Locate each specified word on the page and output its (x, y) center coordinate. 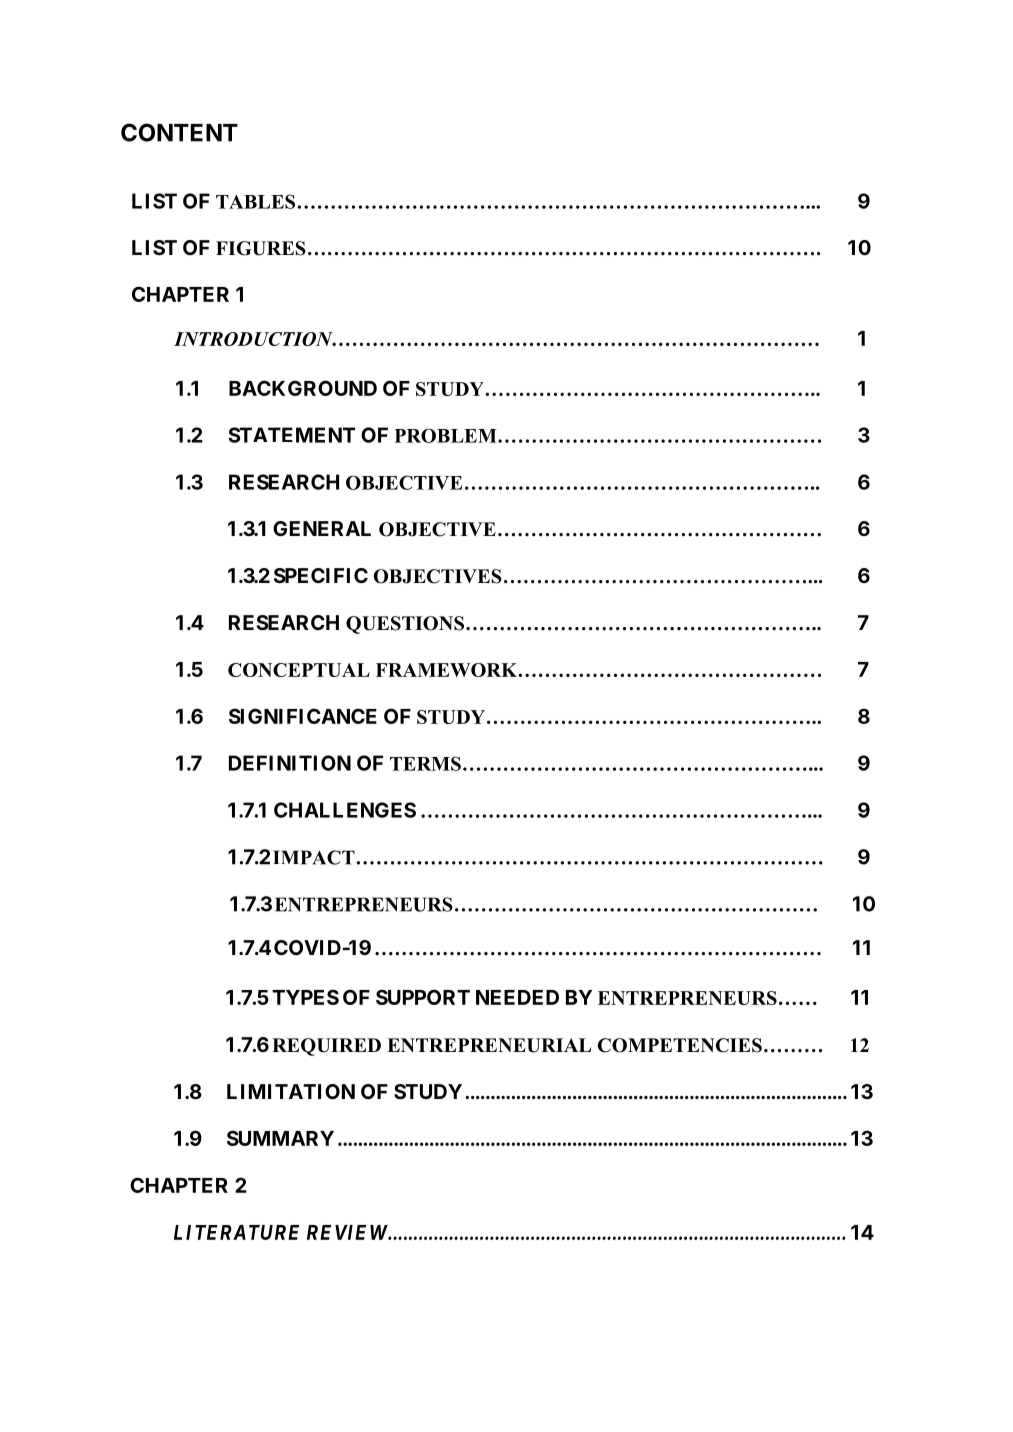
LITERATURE (236, 1232)
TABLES (255, 201)
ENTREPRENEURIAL (489, 1045)
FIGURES (261, 248)
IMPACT (314, 857)
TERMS (425, 763)
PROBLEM (447, 436)
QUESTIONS (405, 625)
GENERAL (322, 528)
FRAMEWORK (448, 670)
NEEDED (517, 997)
